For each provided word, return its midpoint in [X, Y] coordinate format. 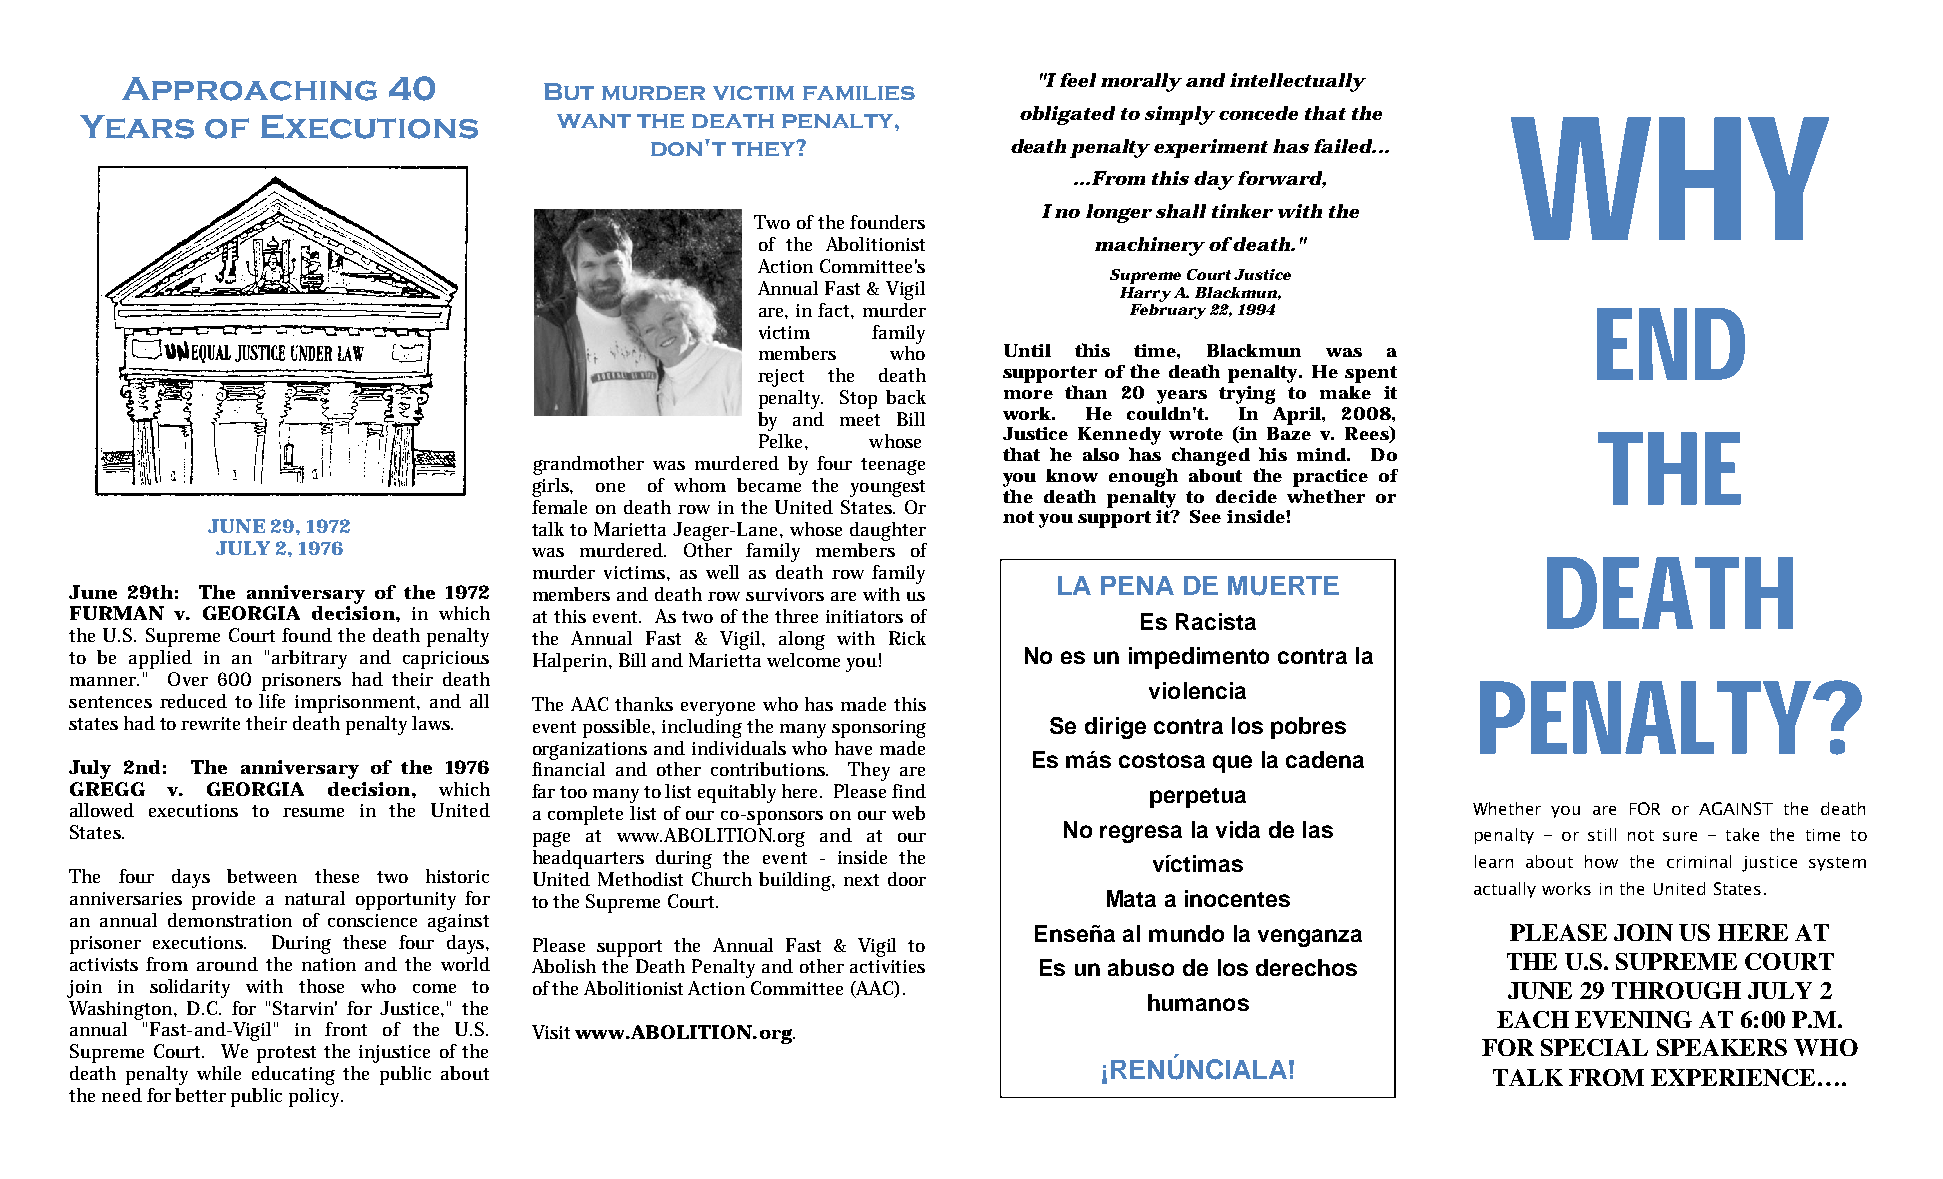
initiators [864, 616]
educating [293, 1075]
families [859, 93]
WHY [1670, 178]
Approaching [249, 89]
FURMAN [117, 613]
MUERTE [1283, 586]
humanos [1198, 1002]
